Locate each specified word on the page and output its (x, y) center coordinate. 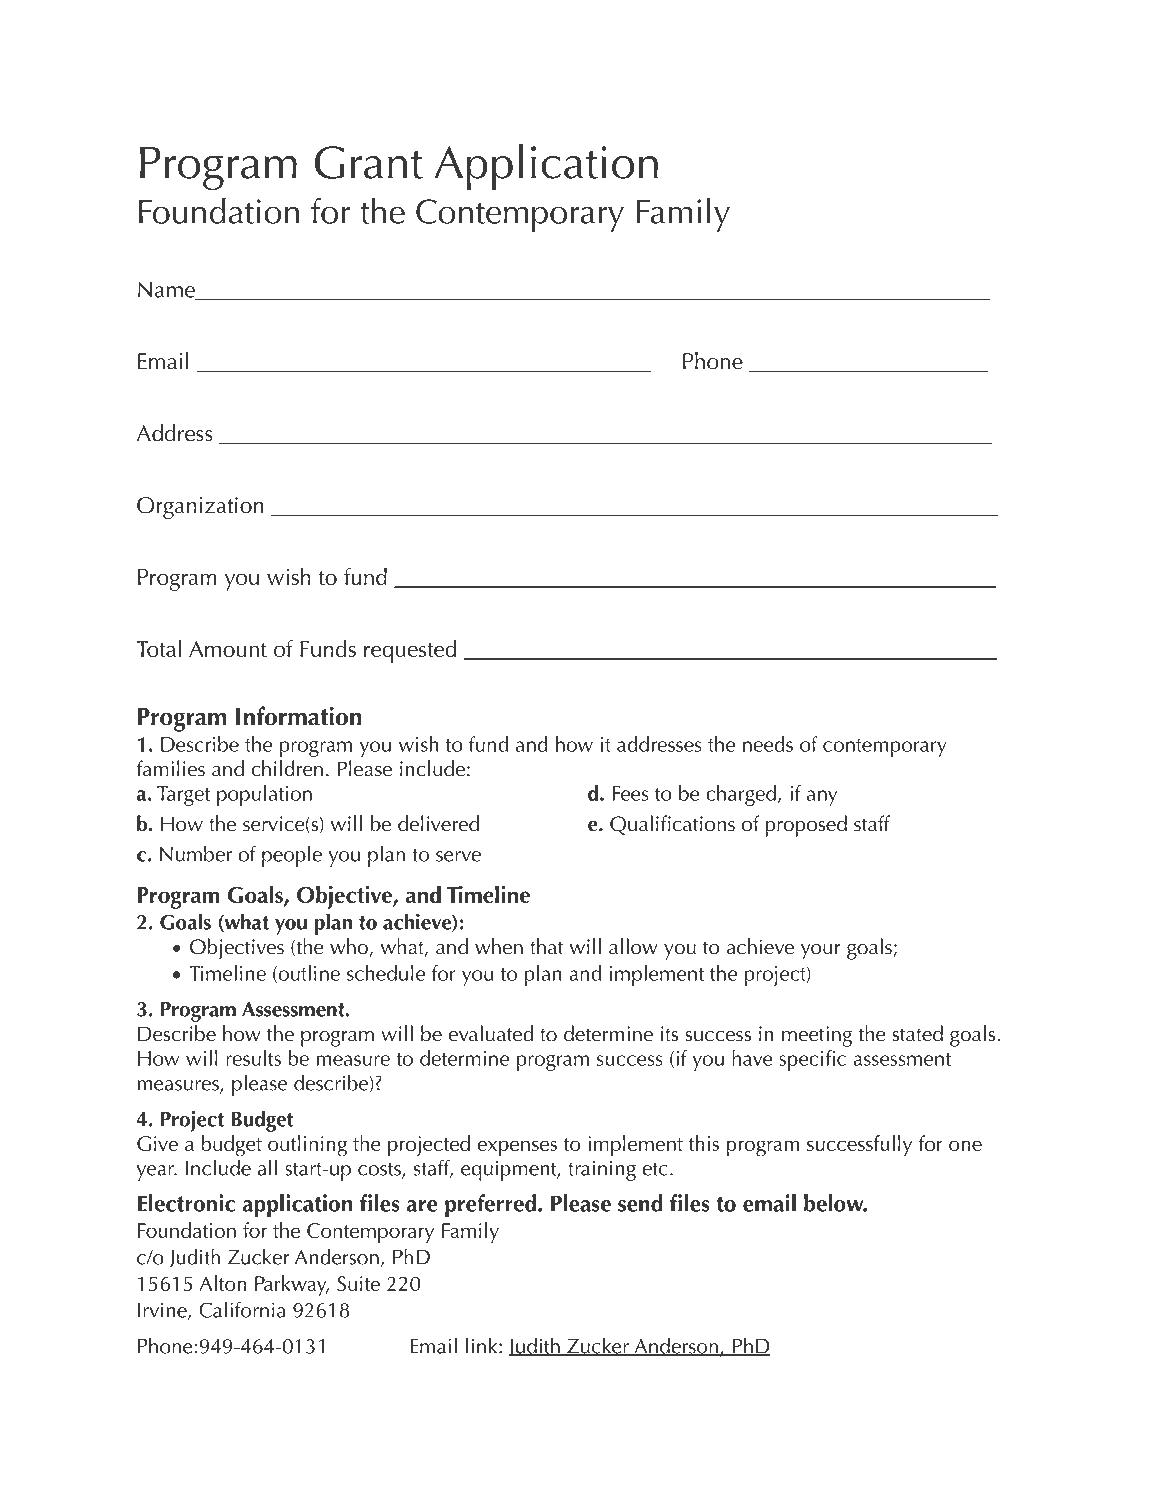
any (822, 798)
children (287, 768)
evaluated (490, 1033)
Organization (200, 508)
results (253, 1058)
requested (410, 651)
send (640, 1203)
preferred (490, 1205)
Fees (630, 793)
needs (768, 744)
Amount (228, 649)
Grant (369, 162)
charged (742, 795)
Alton (223, 1283)
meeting (817, 1036)
